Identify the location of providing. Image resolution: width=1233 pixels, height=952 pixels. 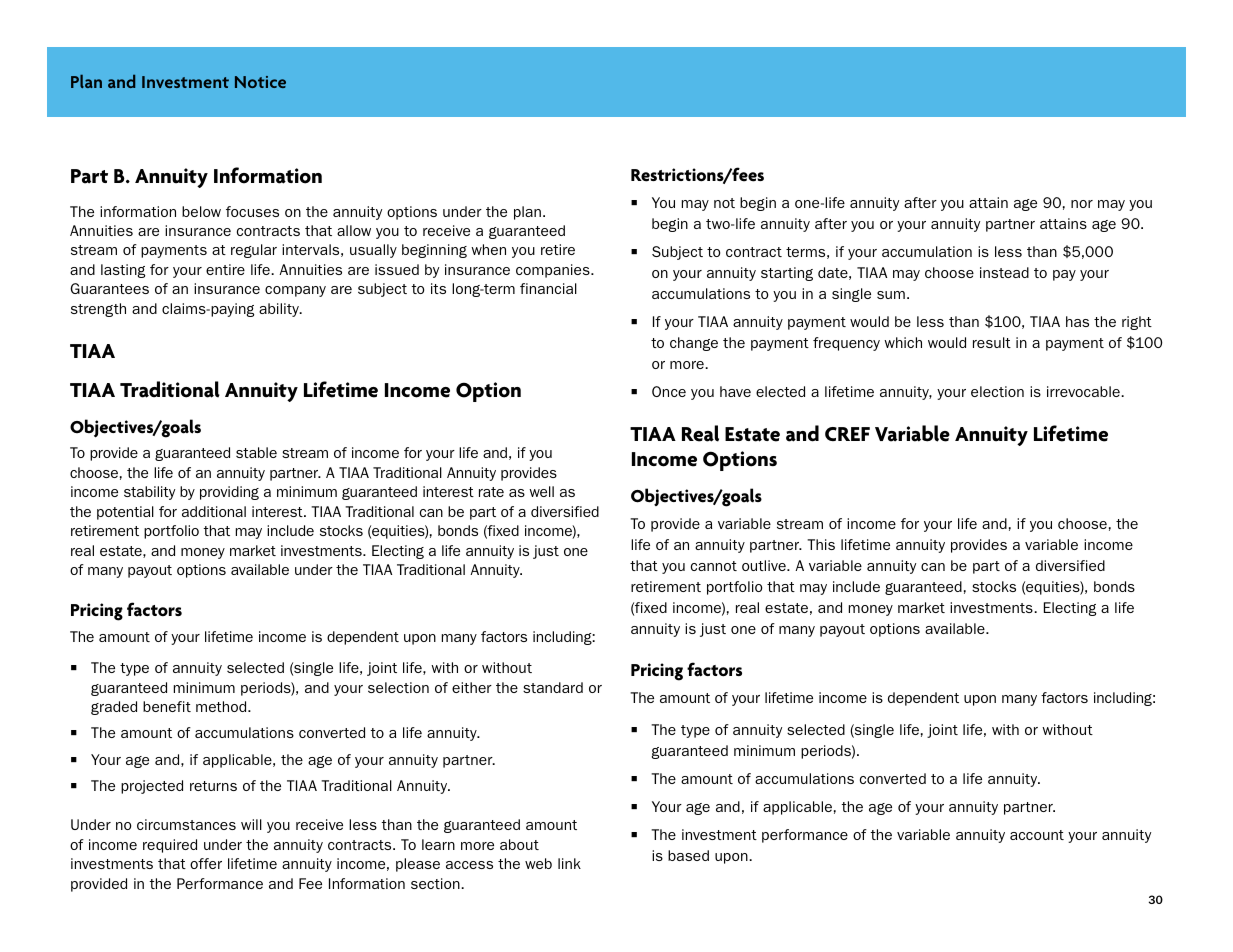
(229, 493).
